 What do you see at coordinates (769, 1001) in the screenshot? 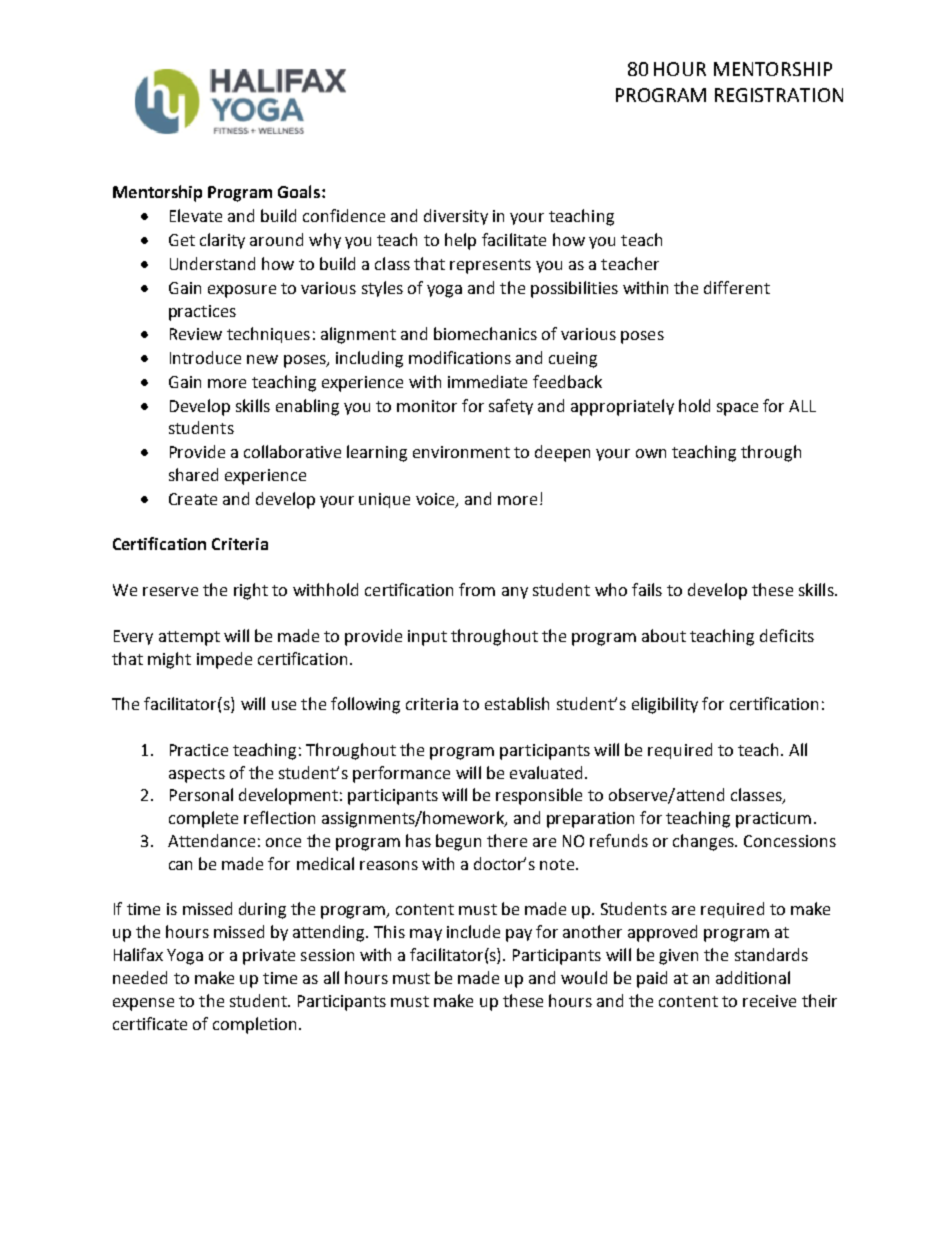
I see `receive` at bounding box center [769, 1001].
